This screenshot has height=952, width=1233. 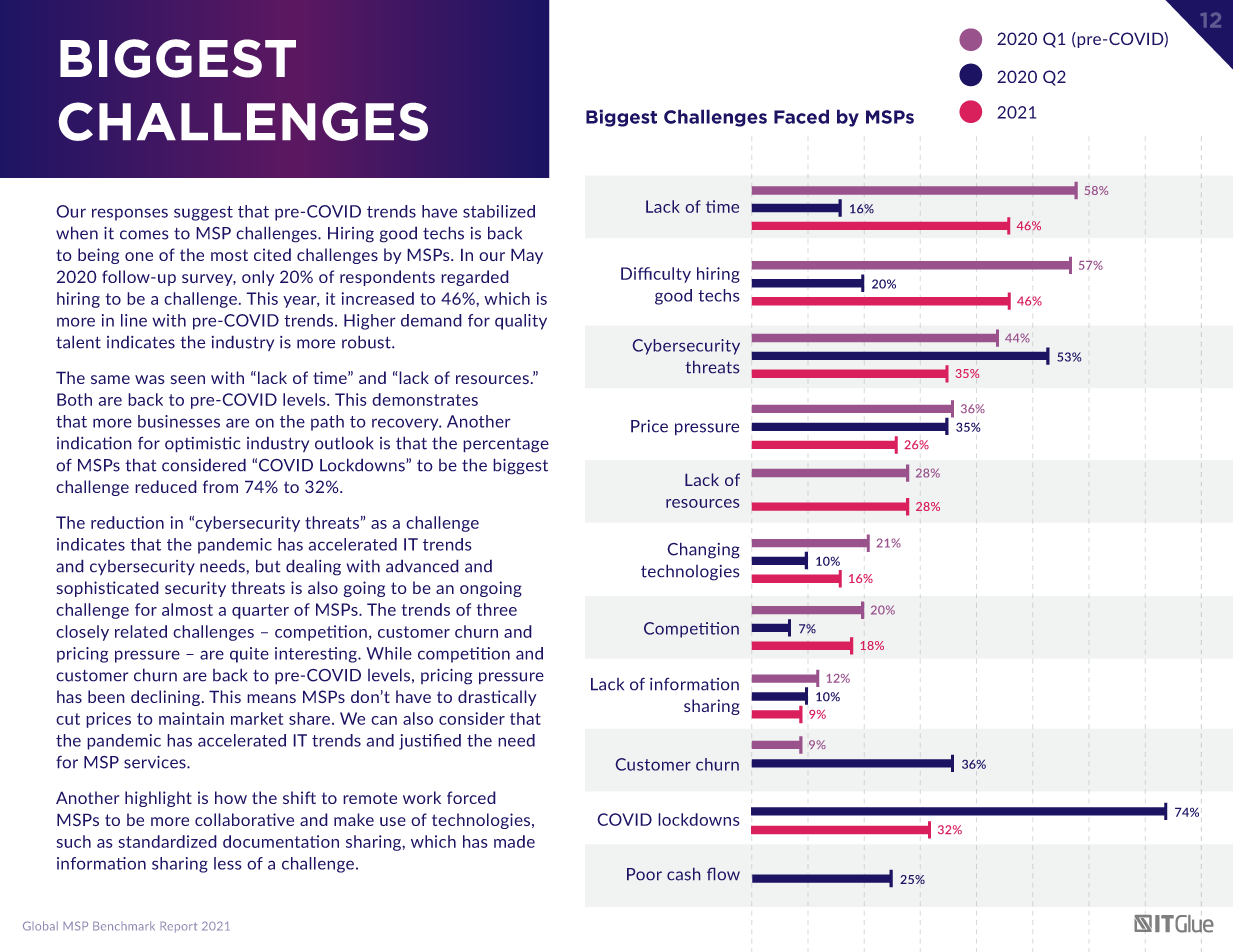 What do you see at coordinates (499, 211) in the screenshot?
I see `stabilized` at bounding box center [499, 211].
